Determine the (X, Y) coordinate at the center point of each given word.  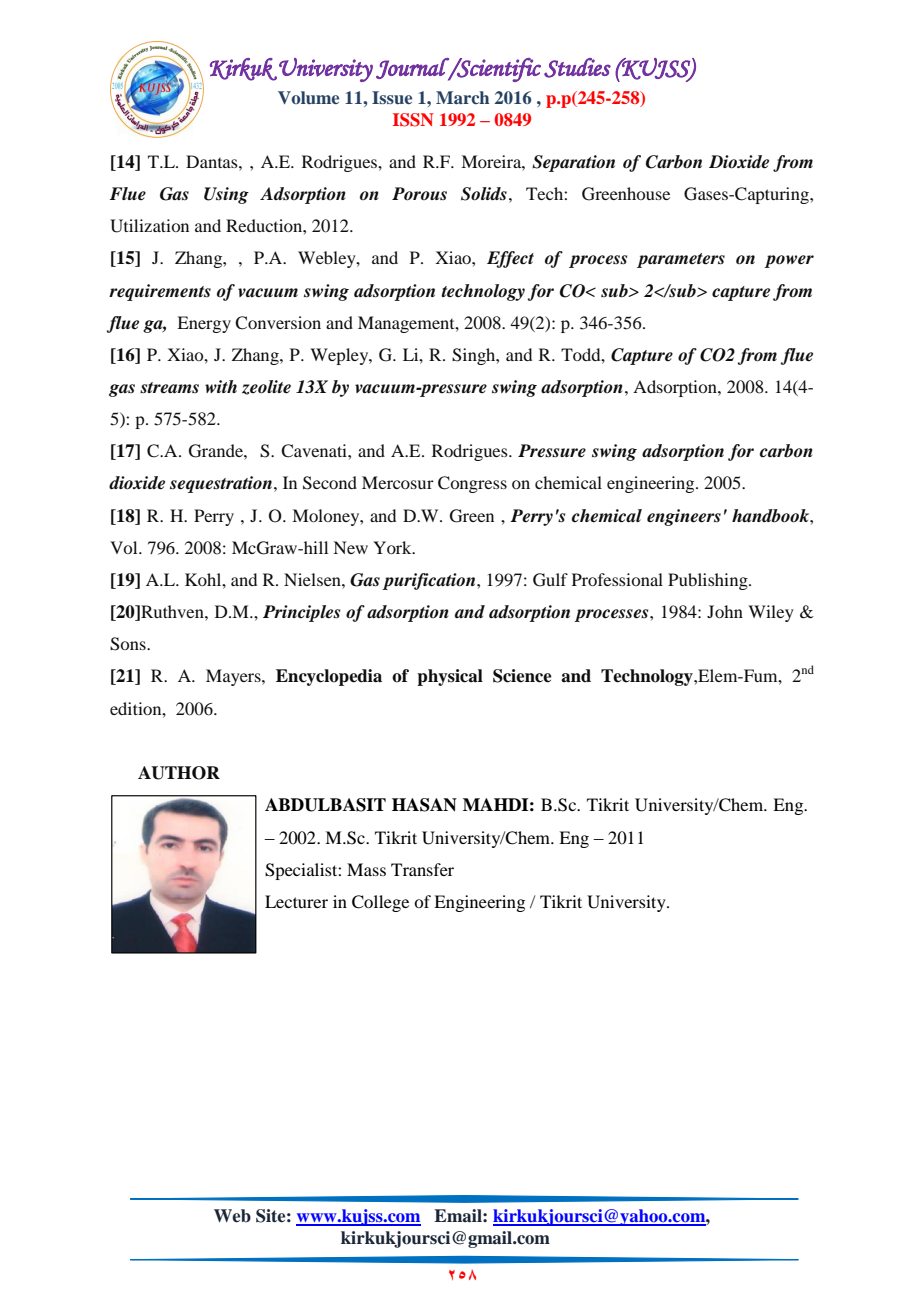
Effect (510, 259)
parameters (681, 260)
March (462, 97)
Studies (577, 68)
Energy (204, 324)
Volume (308, 97)
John (725, 611)
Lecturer (296, 901)
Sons (129, 644)
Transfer (422, 869)
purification (430, 581)
